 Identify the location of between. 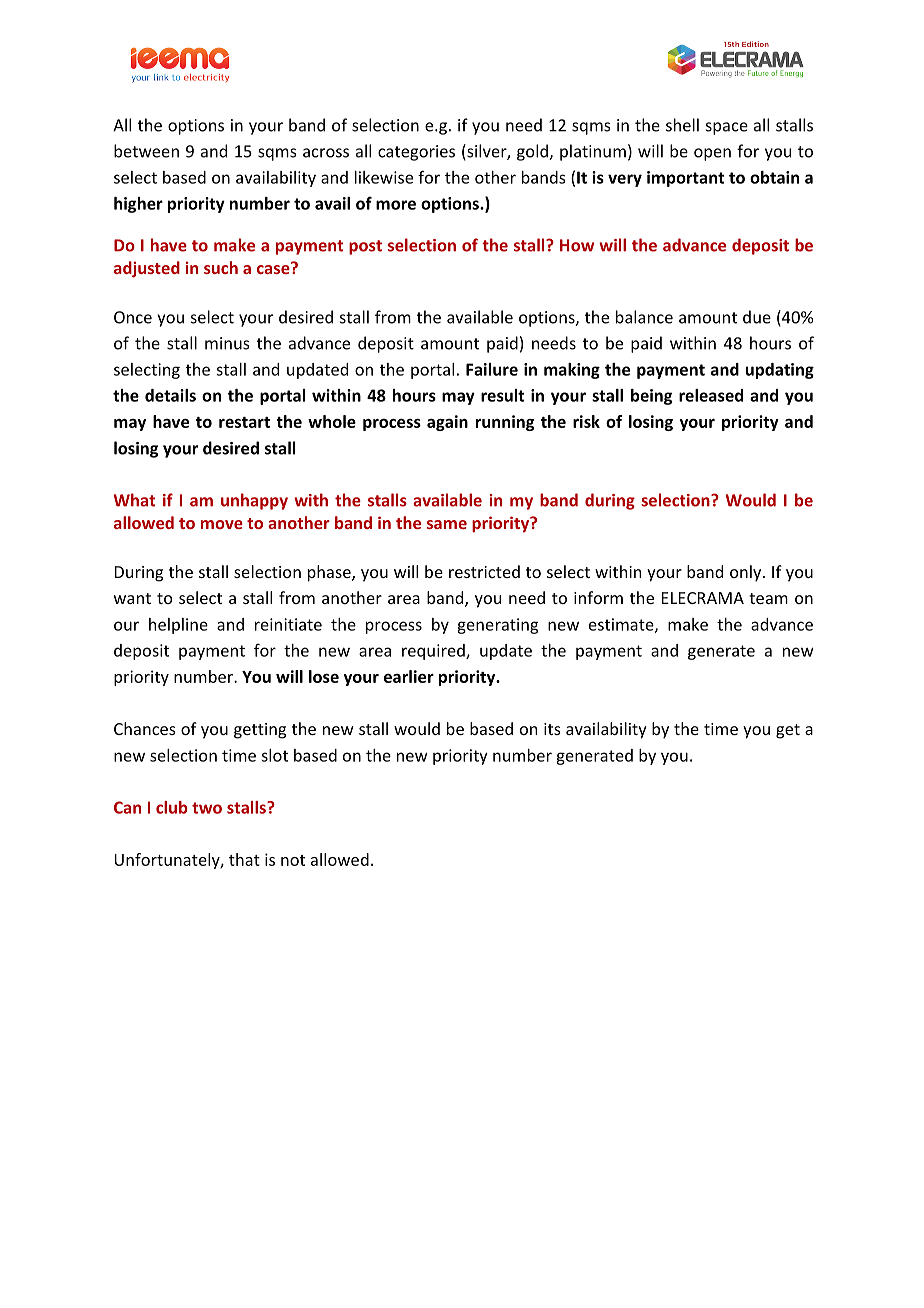
(146, 151).
